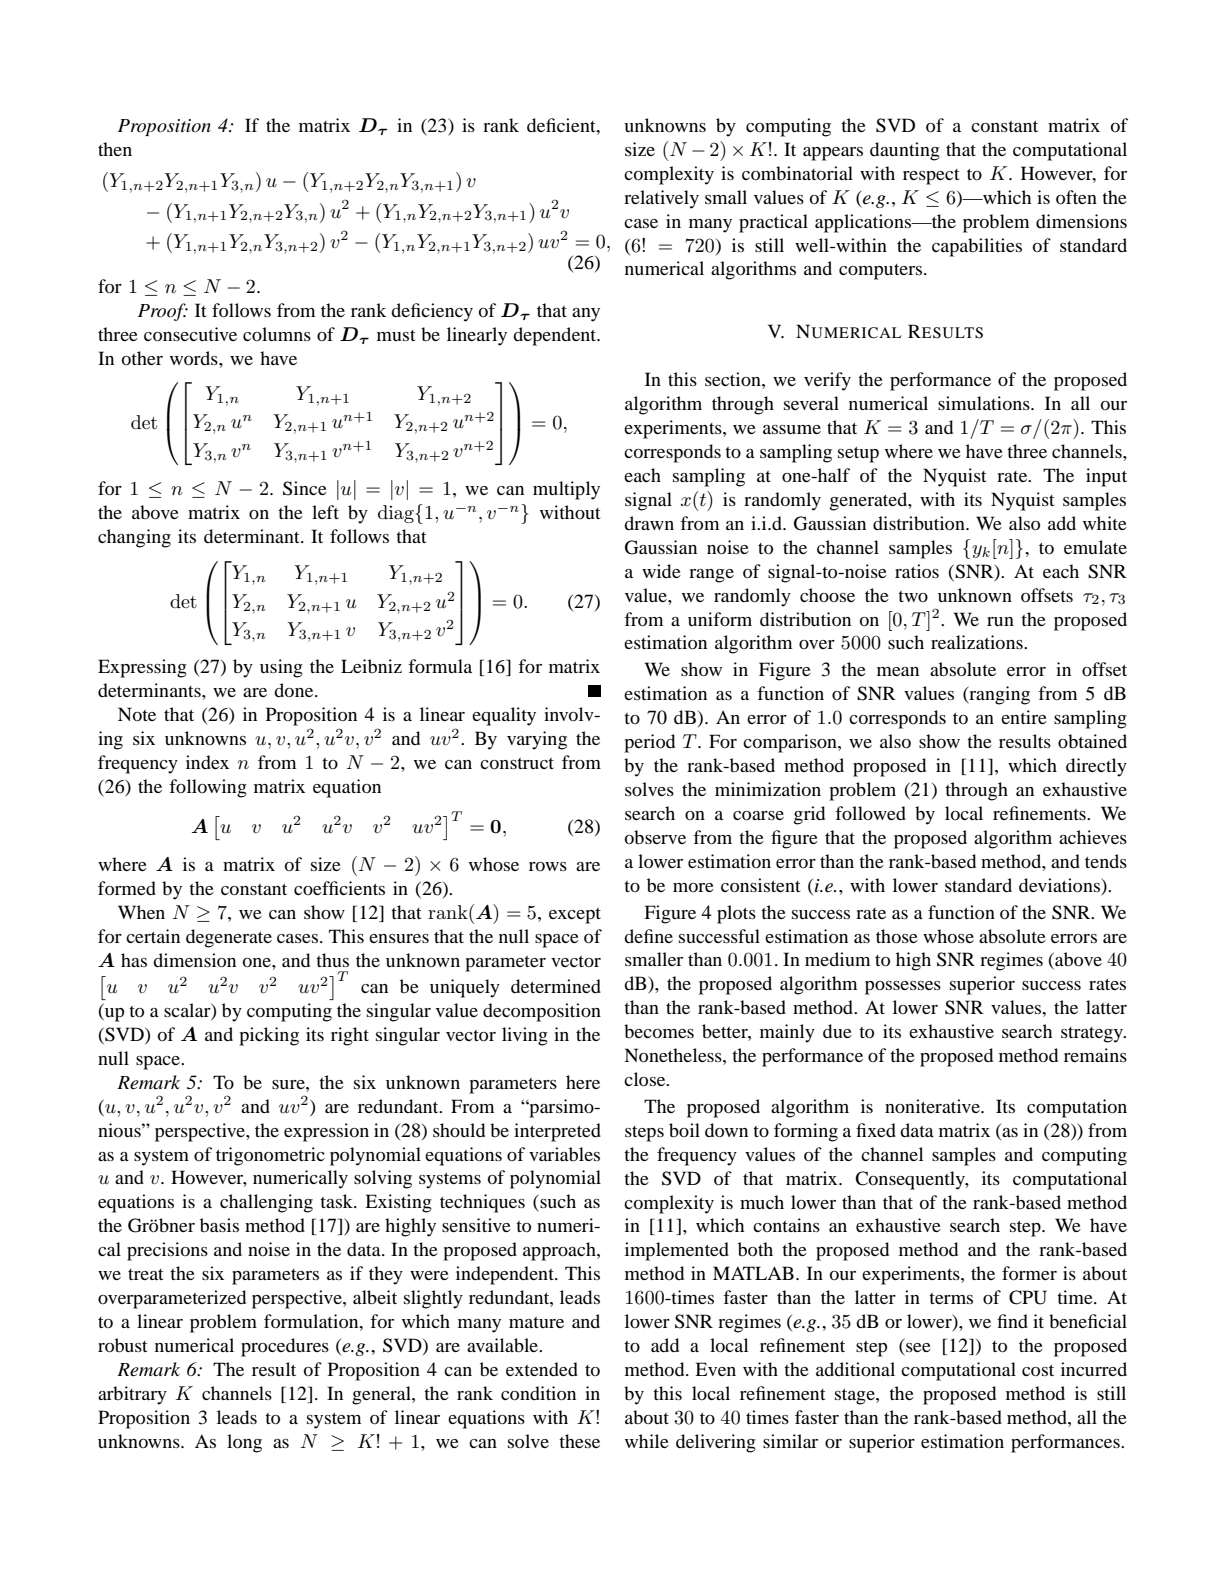 Image resolution: width=1225 pixels, height=1585 pixels. I want to click on following, so click(208, 788).
